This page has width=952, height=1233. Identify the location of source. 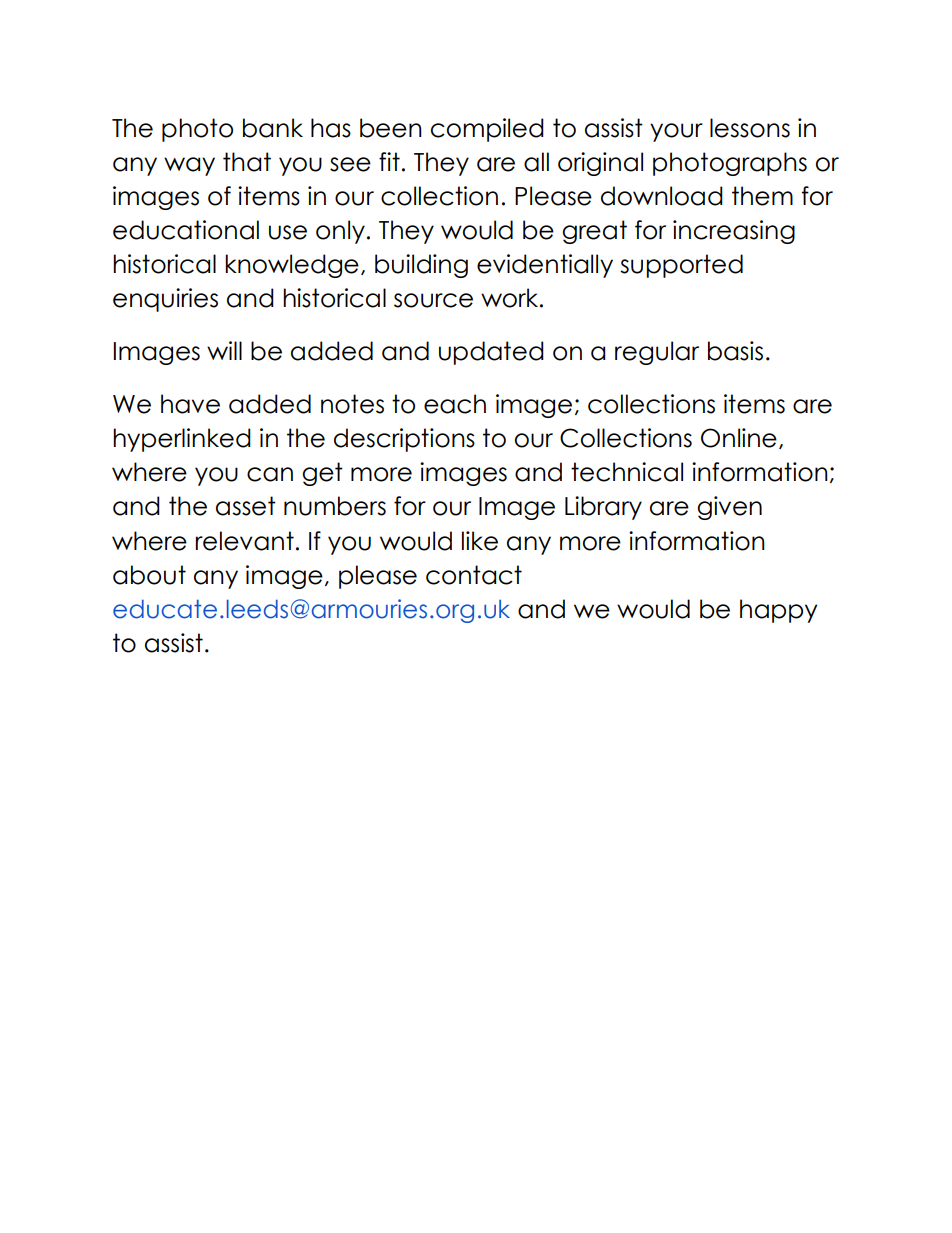
(433, 300).
